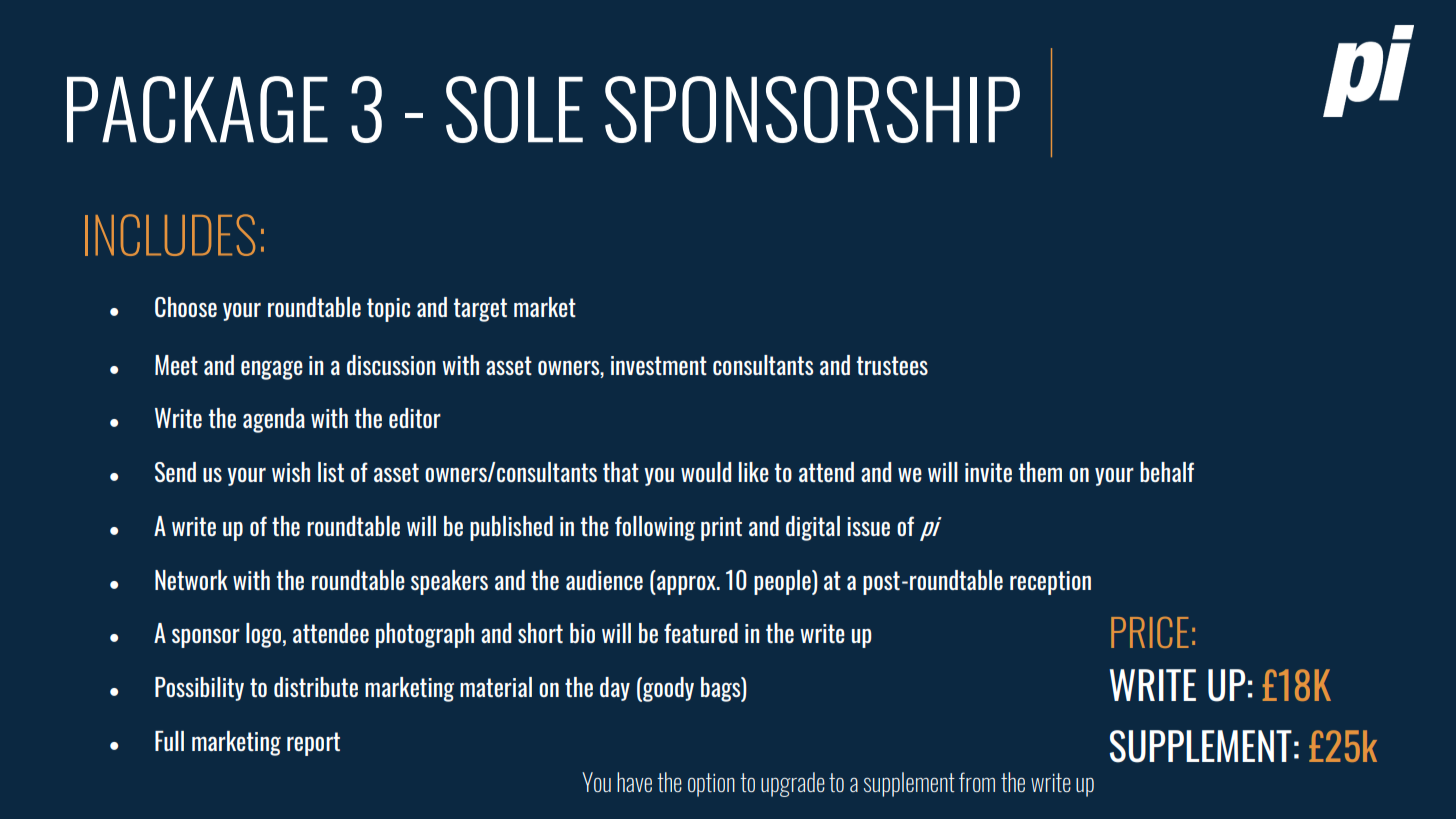 This image has height=819, width=1456. Describe the element at coordinates (655, 528) in the image. I see `following` at that location.
